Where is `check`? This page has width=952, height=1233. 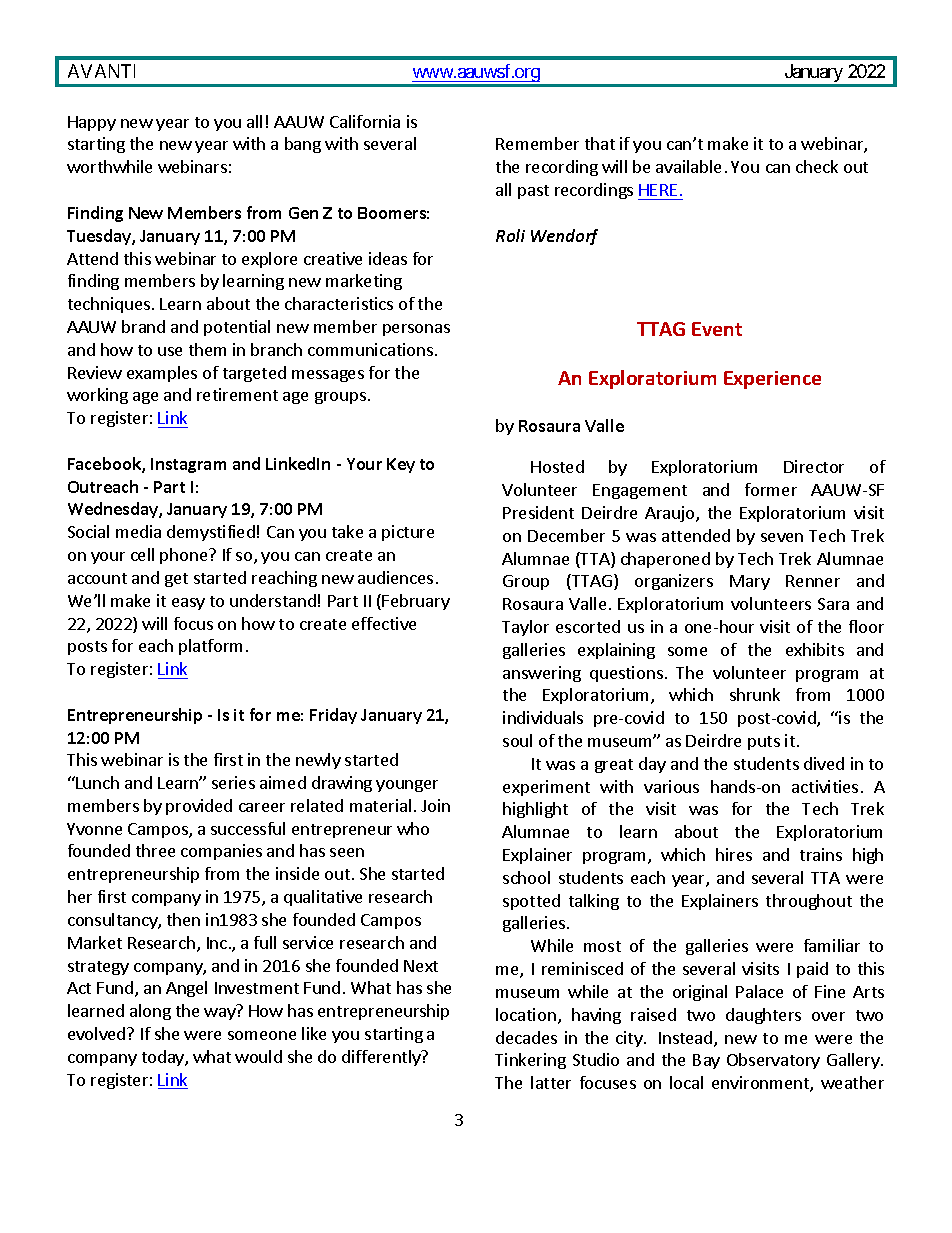
check is located at coordinates (817, 166).
